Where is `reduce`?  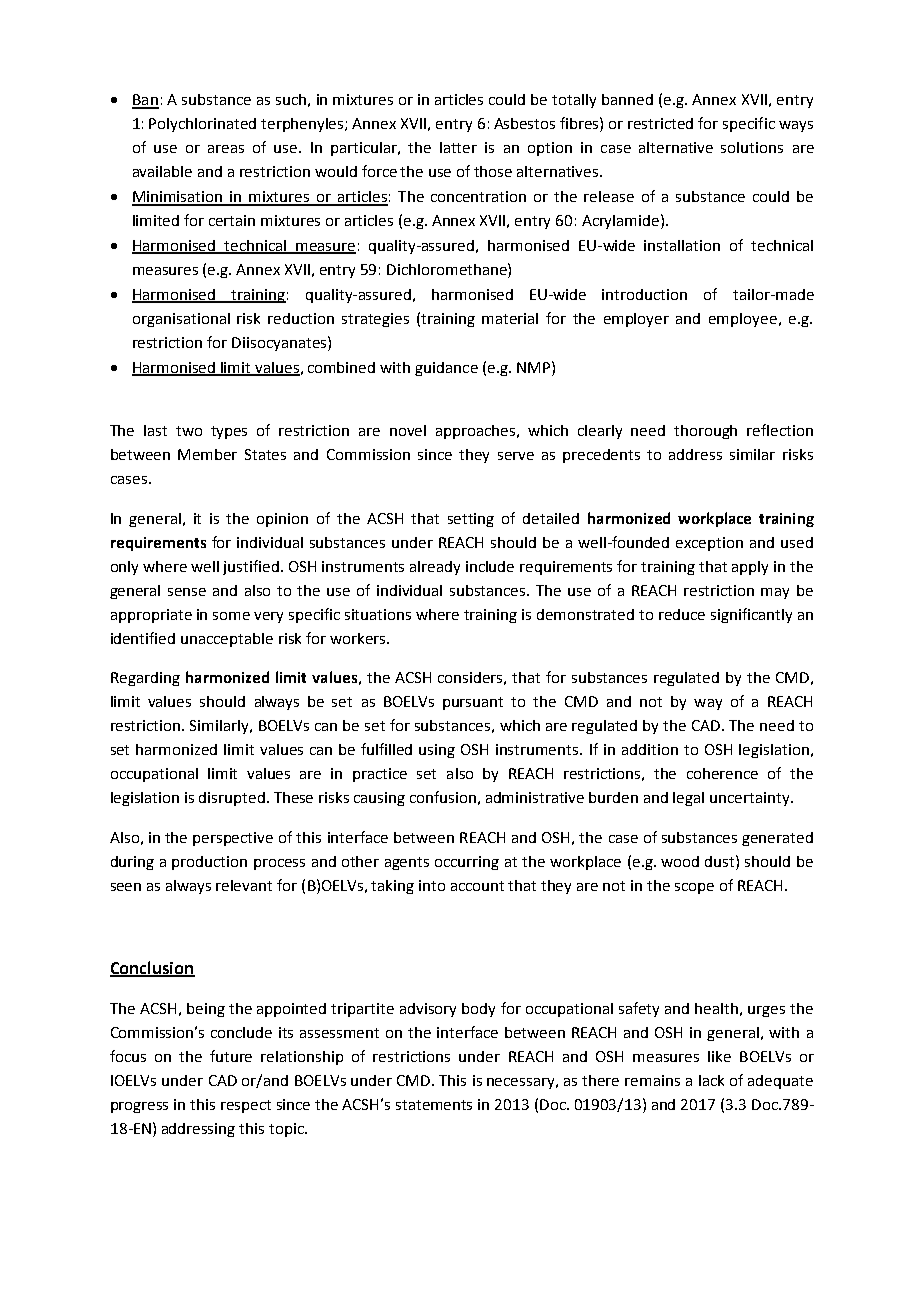
reduce is located at coordinates (682, 614).
